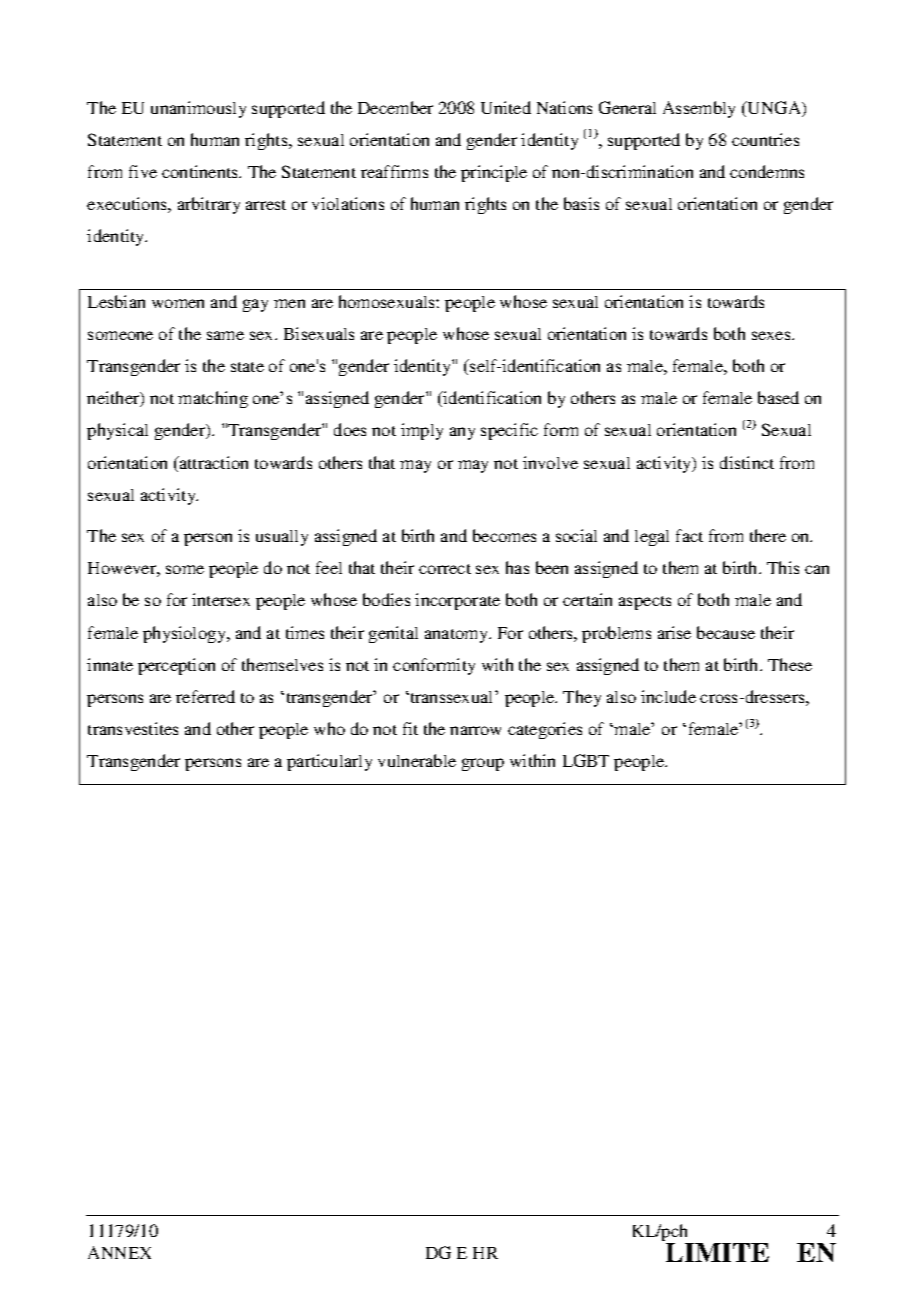 The height and width of the screenshot is (1308, 924). I want to click on because, so click(726, 632).
